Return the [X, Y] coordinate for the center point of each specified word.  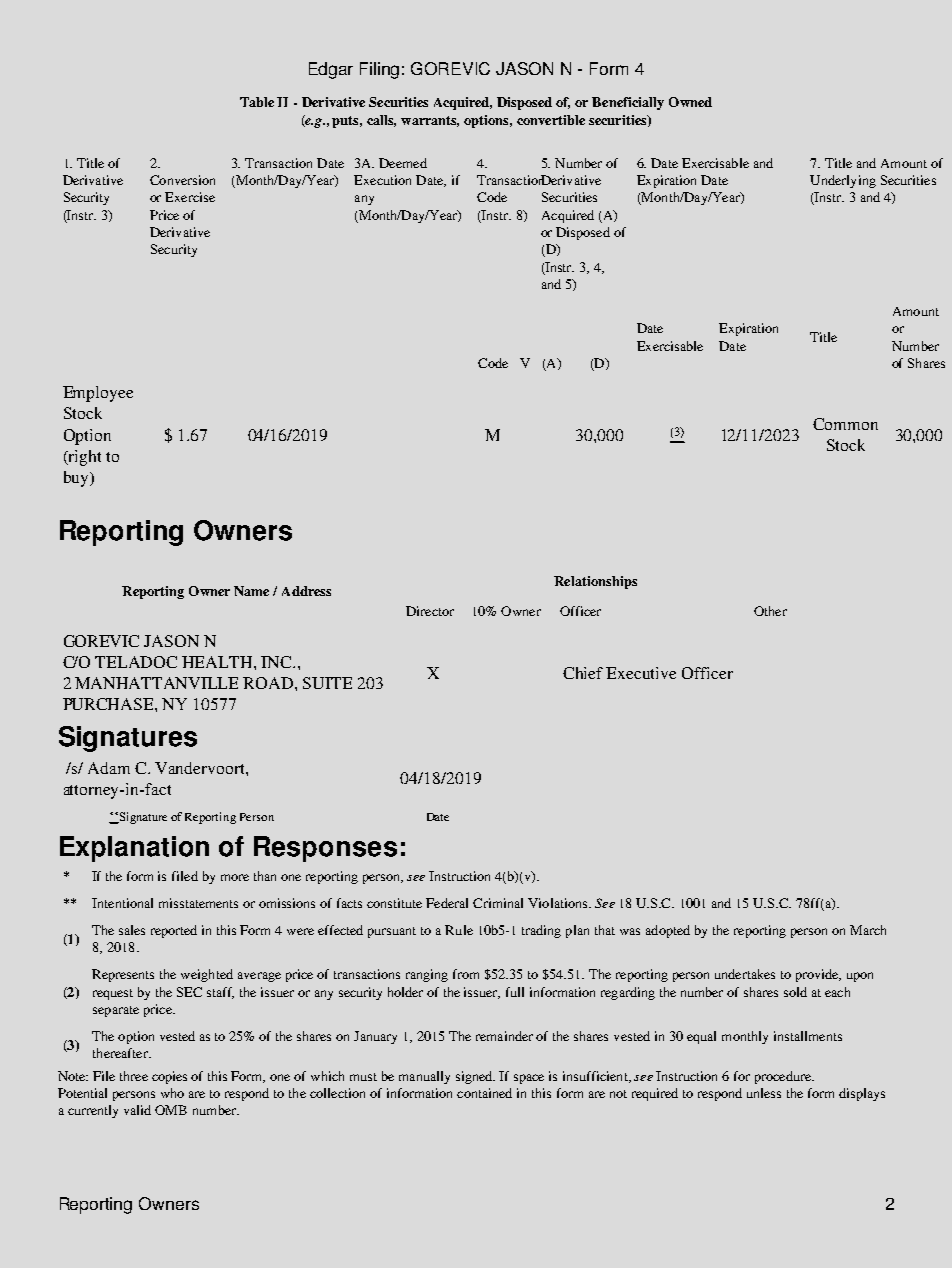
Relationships [595, 582]
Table [257, 102]
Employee [98, 394]
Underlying [843, 181]
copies [169, 1077]
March [868, 930]
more [235, 877]
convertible [551, 120]
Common [845, 424]
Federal [447, 903]
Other [770, 611]
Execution [382, 180]
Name [251, 591]
